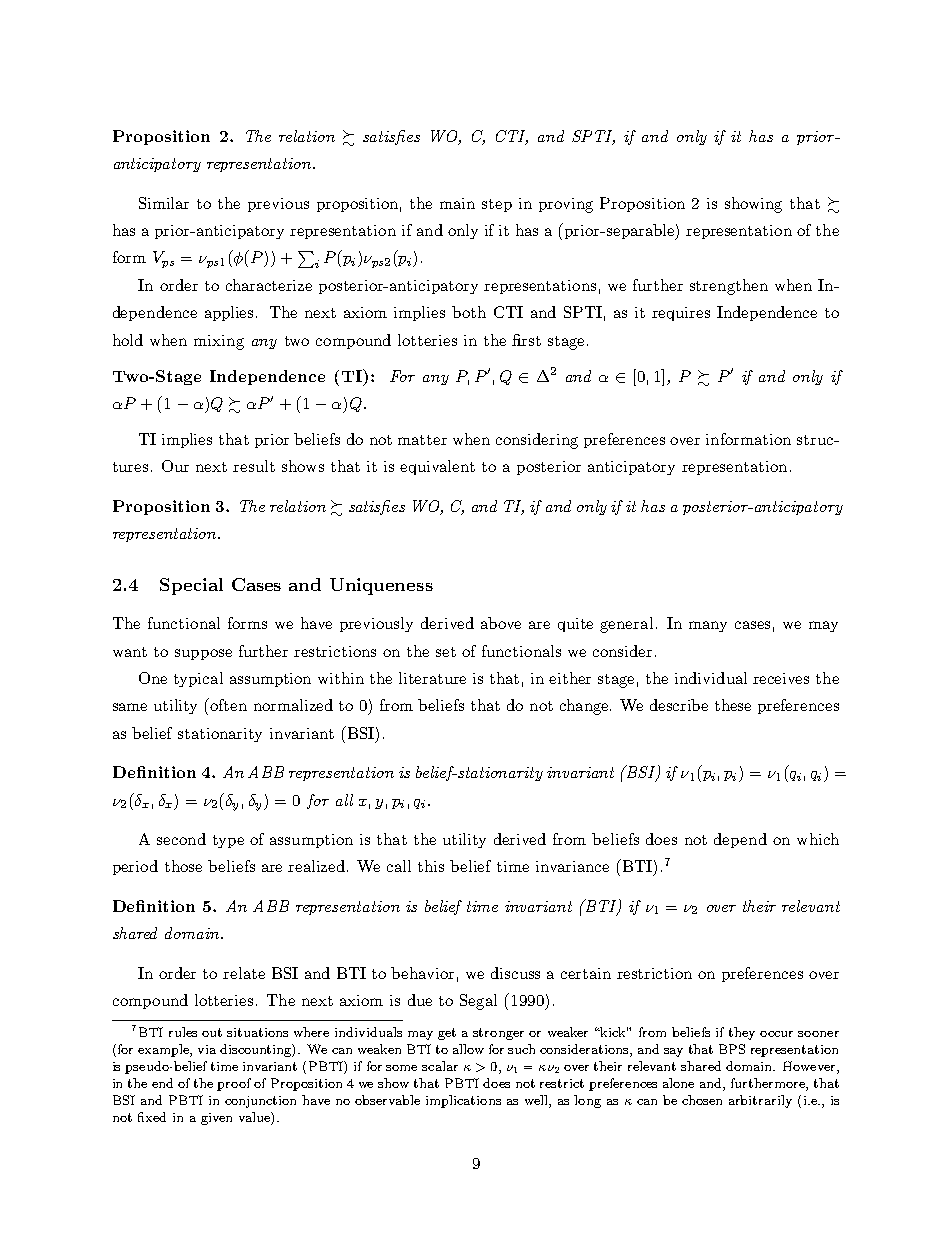 Image resolution: width=952 pixels, height=1233 pixels. What do you see at coordinates (681, 314) in the screenshot?
I see `requires` at bounding box center [681, 314].
